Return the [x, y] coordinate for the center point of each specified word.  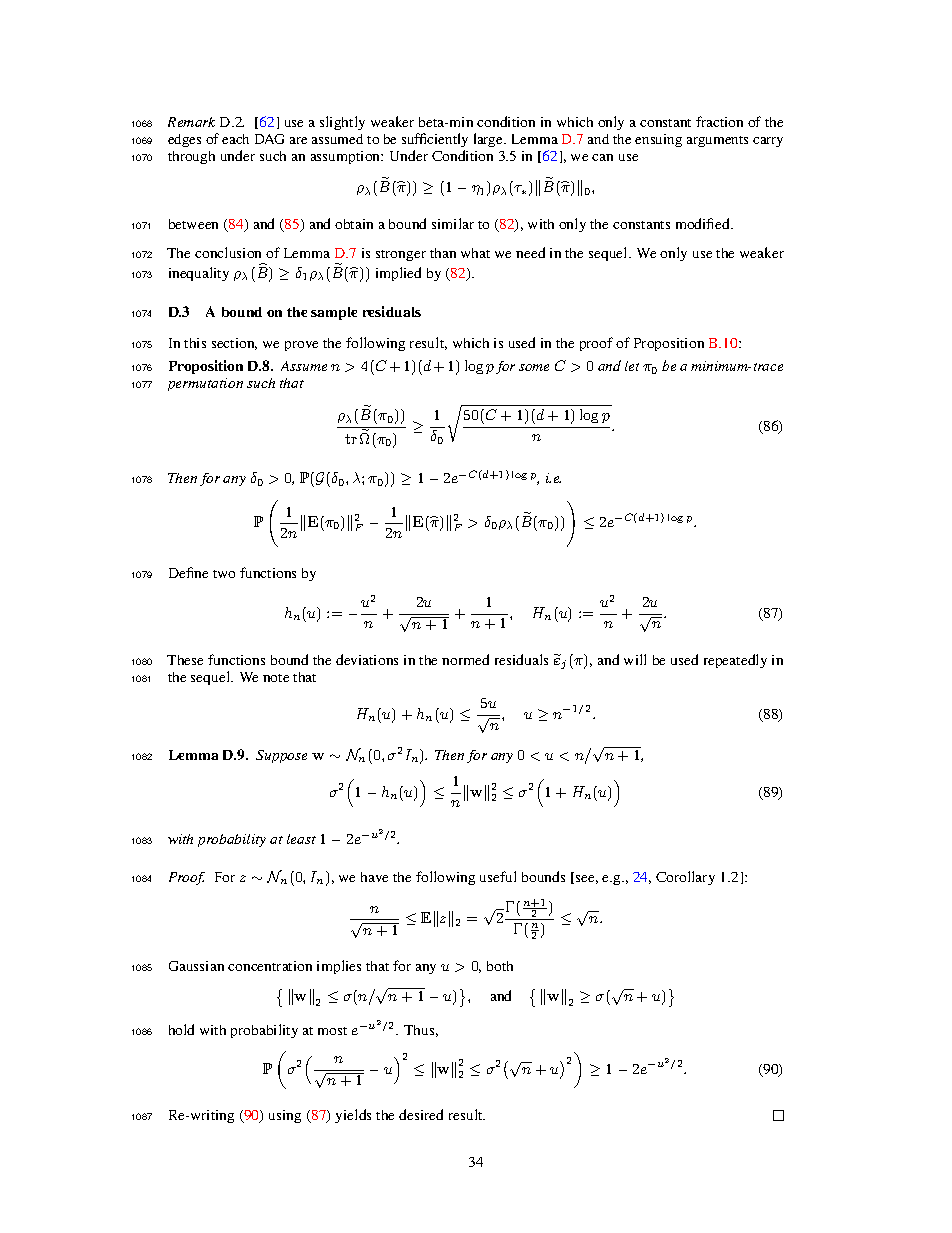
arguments [717, 141]
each [235, 139]
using [285, 1116]
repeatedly [735, 661]
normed [465, 659]
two [224, 574]
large [489, 140]
